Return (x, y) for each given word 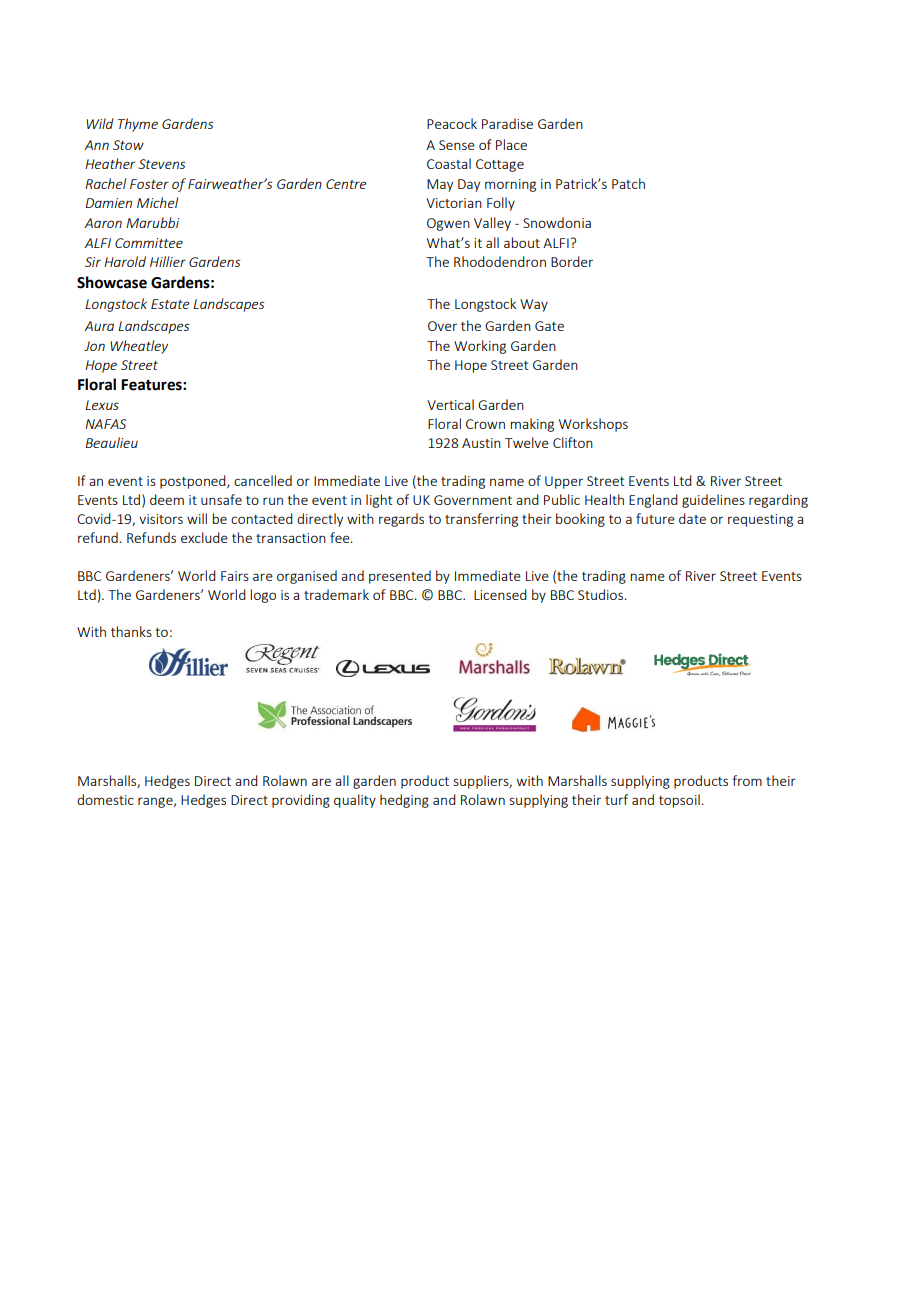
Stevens (162, 164)
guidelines (713, 501)
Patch (628, 183)
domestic (105, 799)
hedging (404, 801)
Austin (481, 443)
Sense (457, 145)
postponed (194, 482)
